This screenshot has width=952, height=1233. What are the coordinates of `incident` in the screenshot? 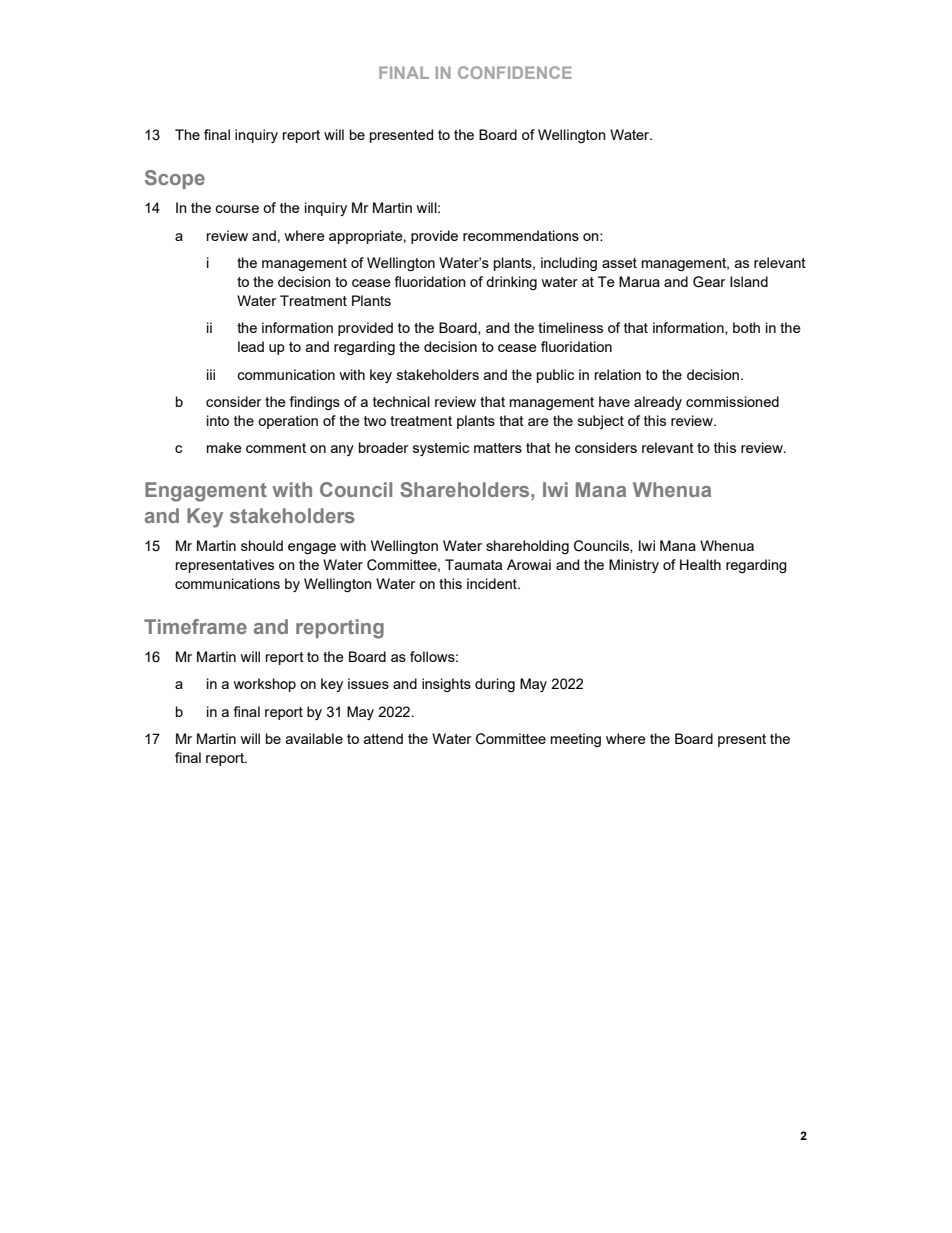 It's located at (493, 583).
